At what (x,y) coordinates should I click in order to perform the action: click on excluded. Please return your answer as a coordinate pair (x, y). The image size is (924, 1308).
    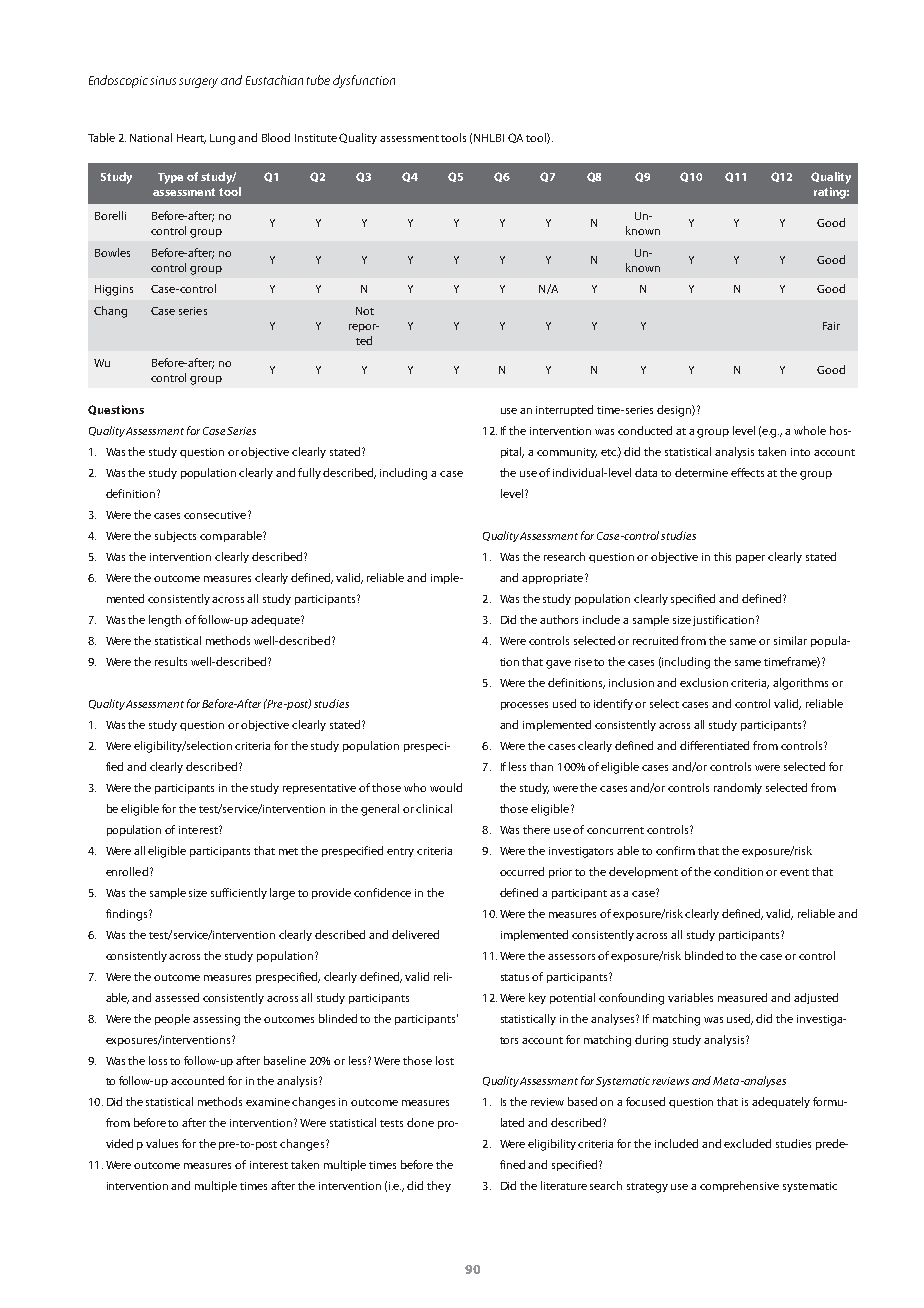
    Looking at the image, I should click on (747, 1143).
